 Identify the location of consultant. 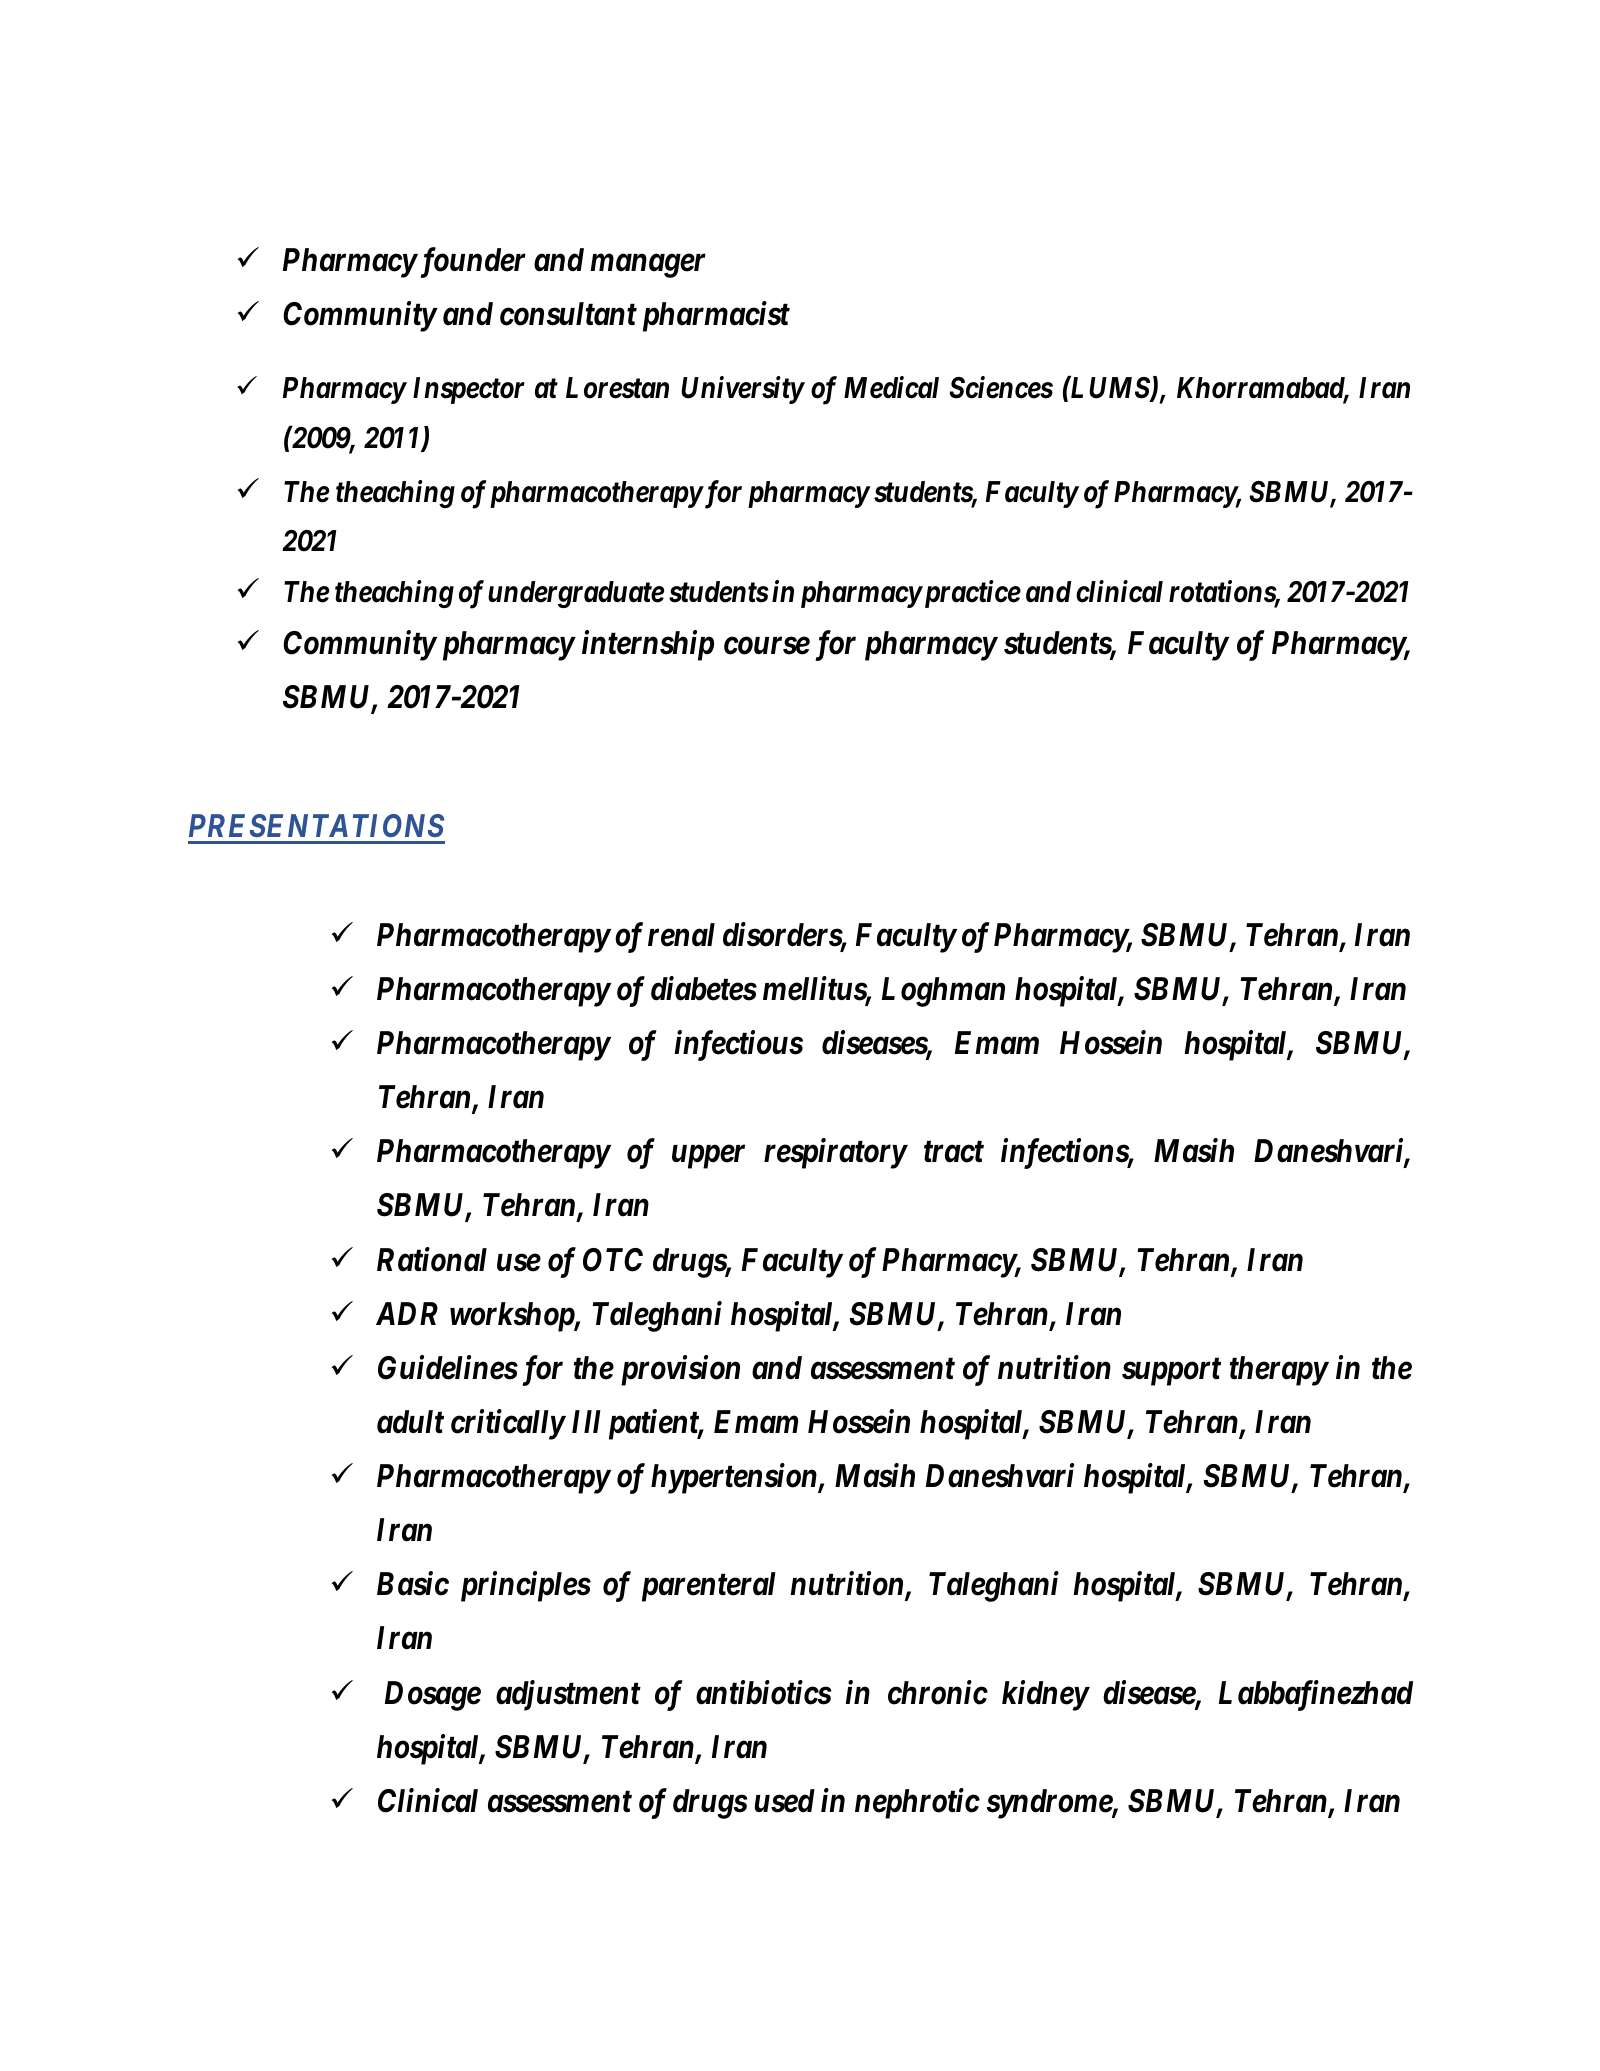
(568, 314).
